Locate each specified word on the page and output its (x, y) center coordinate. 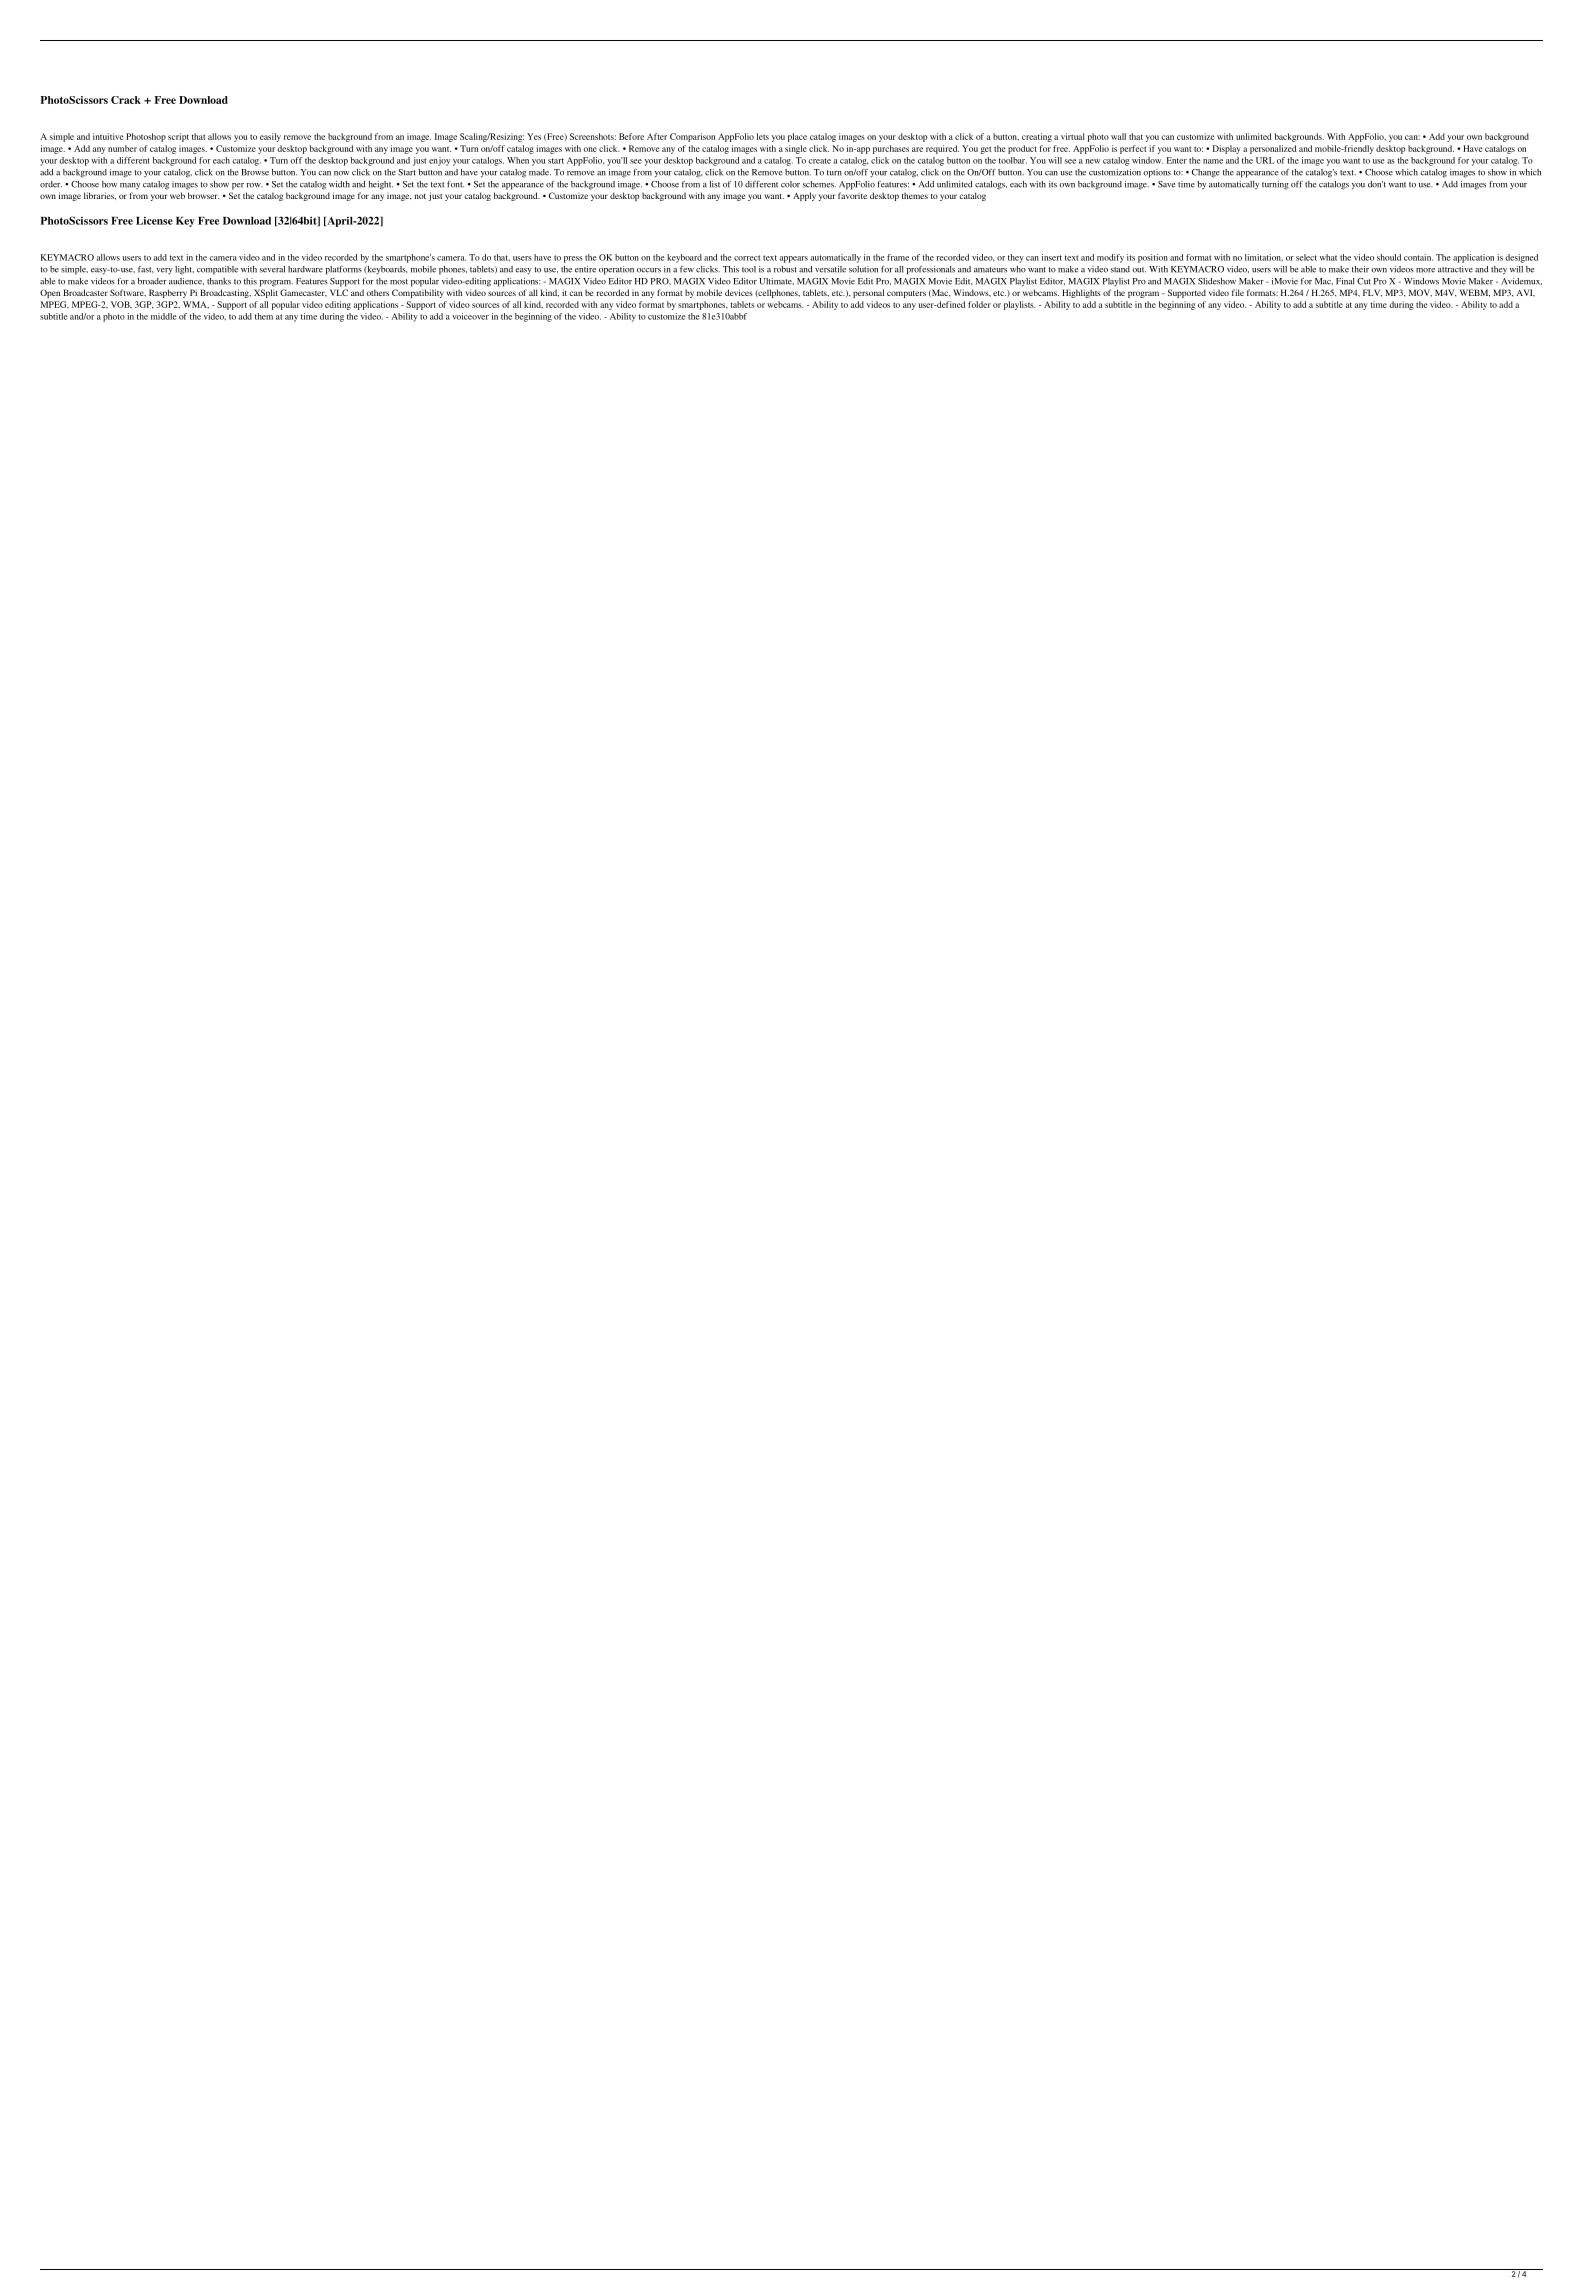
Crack (126, 100)
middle (164, 316)
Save (1166, 184)
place (797, 137)
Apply (804, 196)
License (154, 221)
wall (1118, 136)
